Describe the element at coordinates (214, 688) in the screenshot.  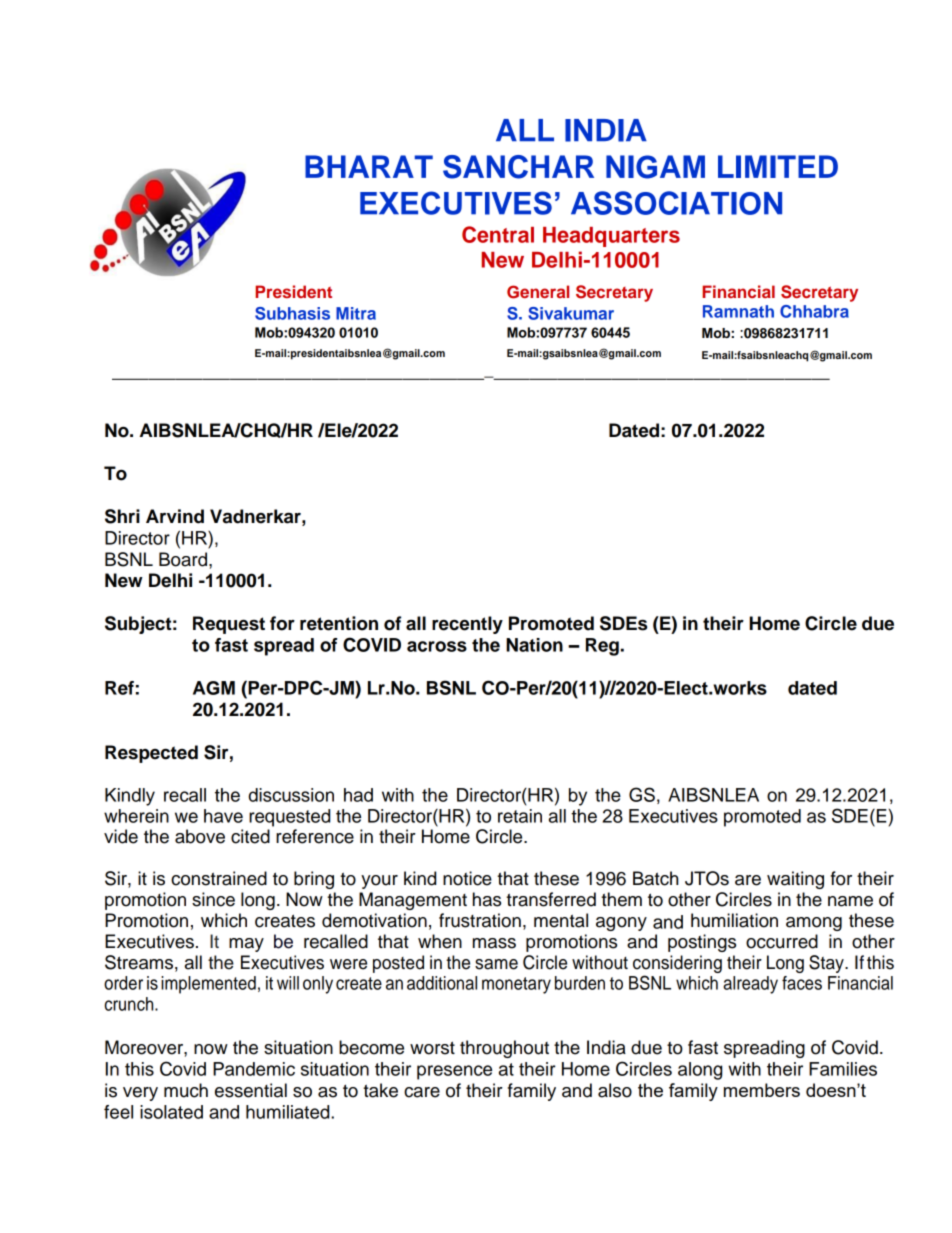
I see `AGM` at that location.
